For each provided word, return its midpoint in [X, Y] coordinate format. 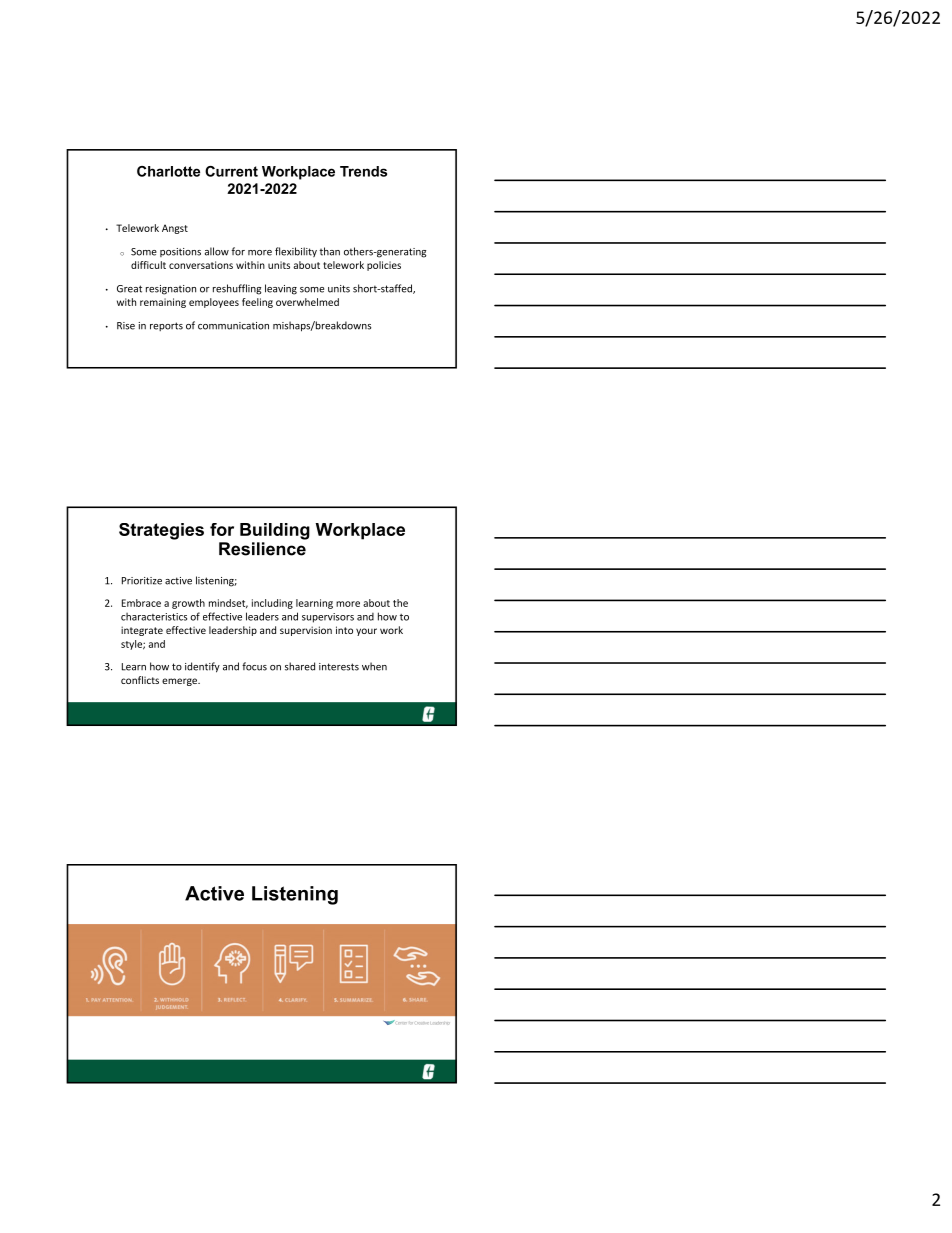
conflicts [140, 680]
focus [254, 666]
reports [166, 326]
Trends [363, 171]
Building [275, 531]
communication [233, 326]
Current [231, 171]
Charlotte [168, 171]
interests [339, 667]
